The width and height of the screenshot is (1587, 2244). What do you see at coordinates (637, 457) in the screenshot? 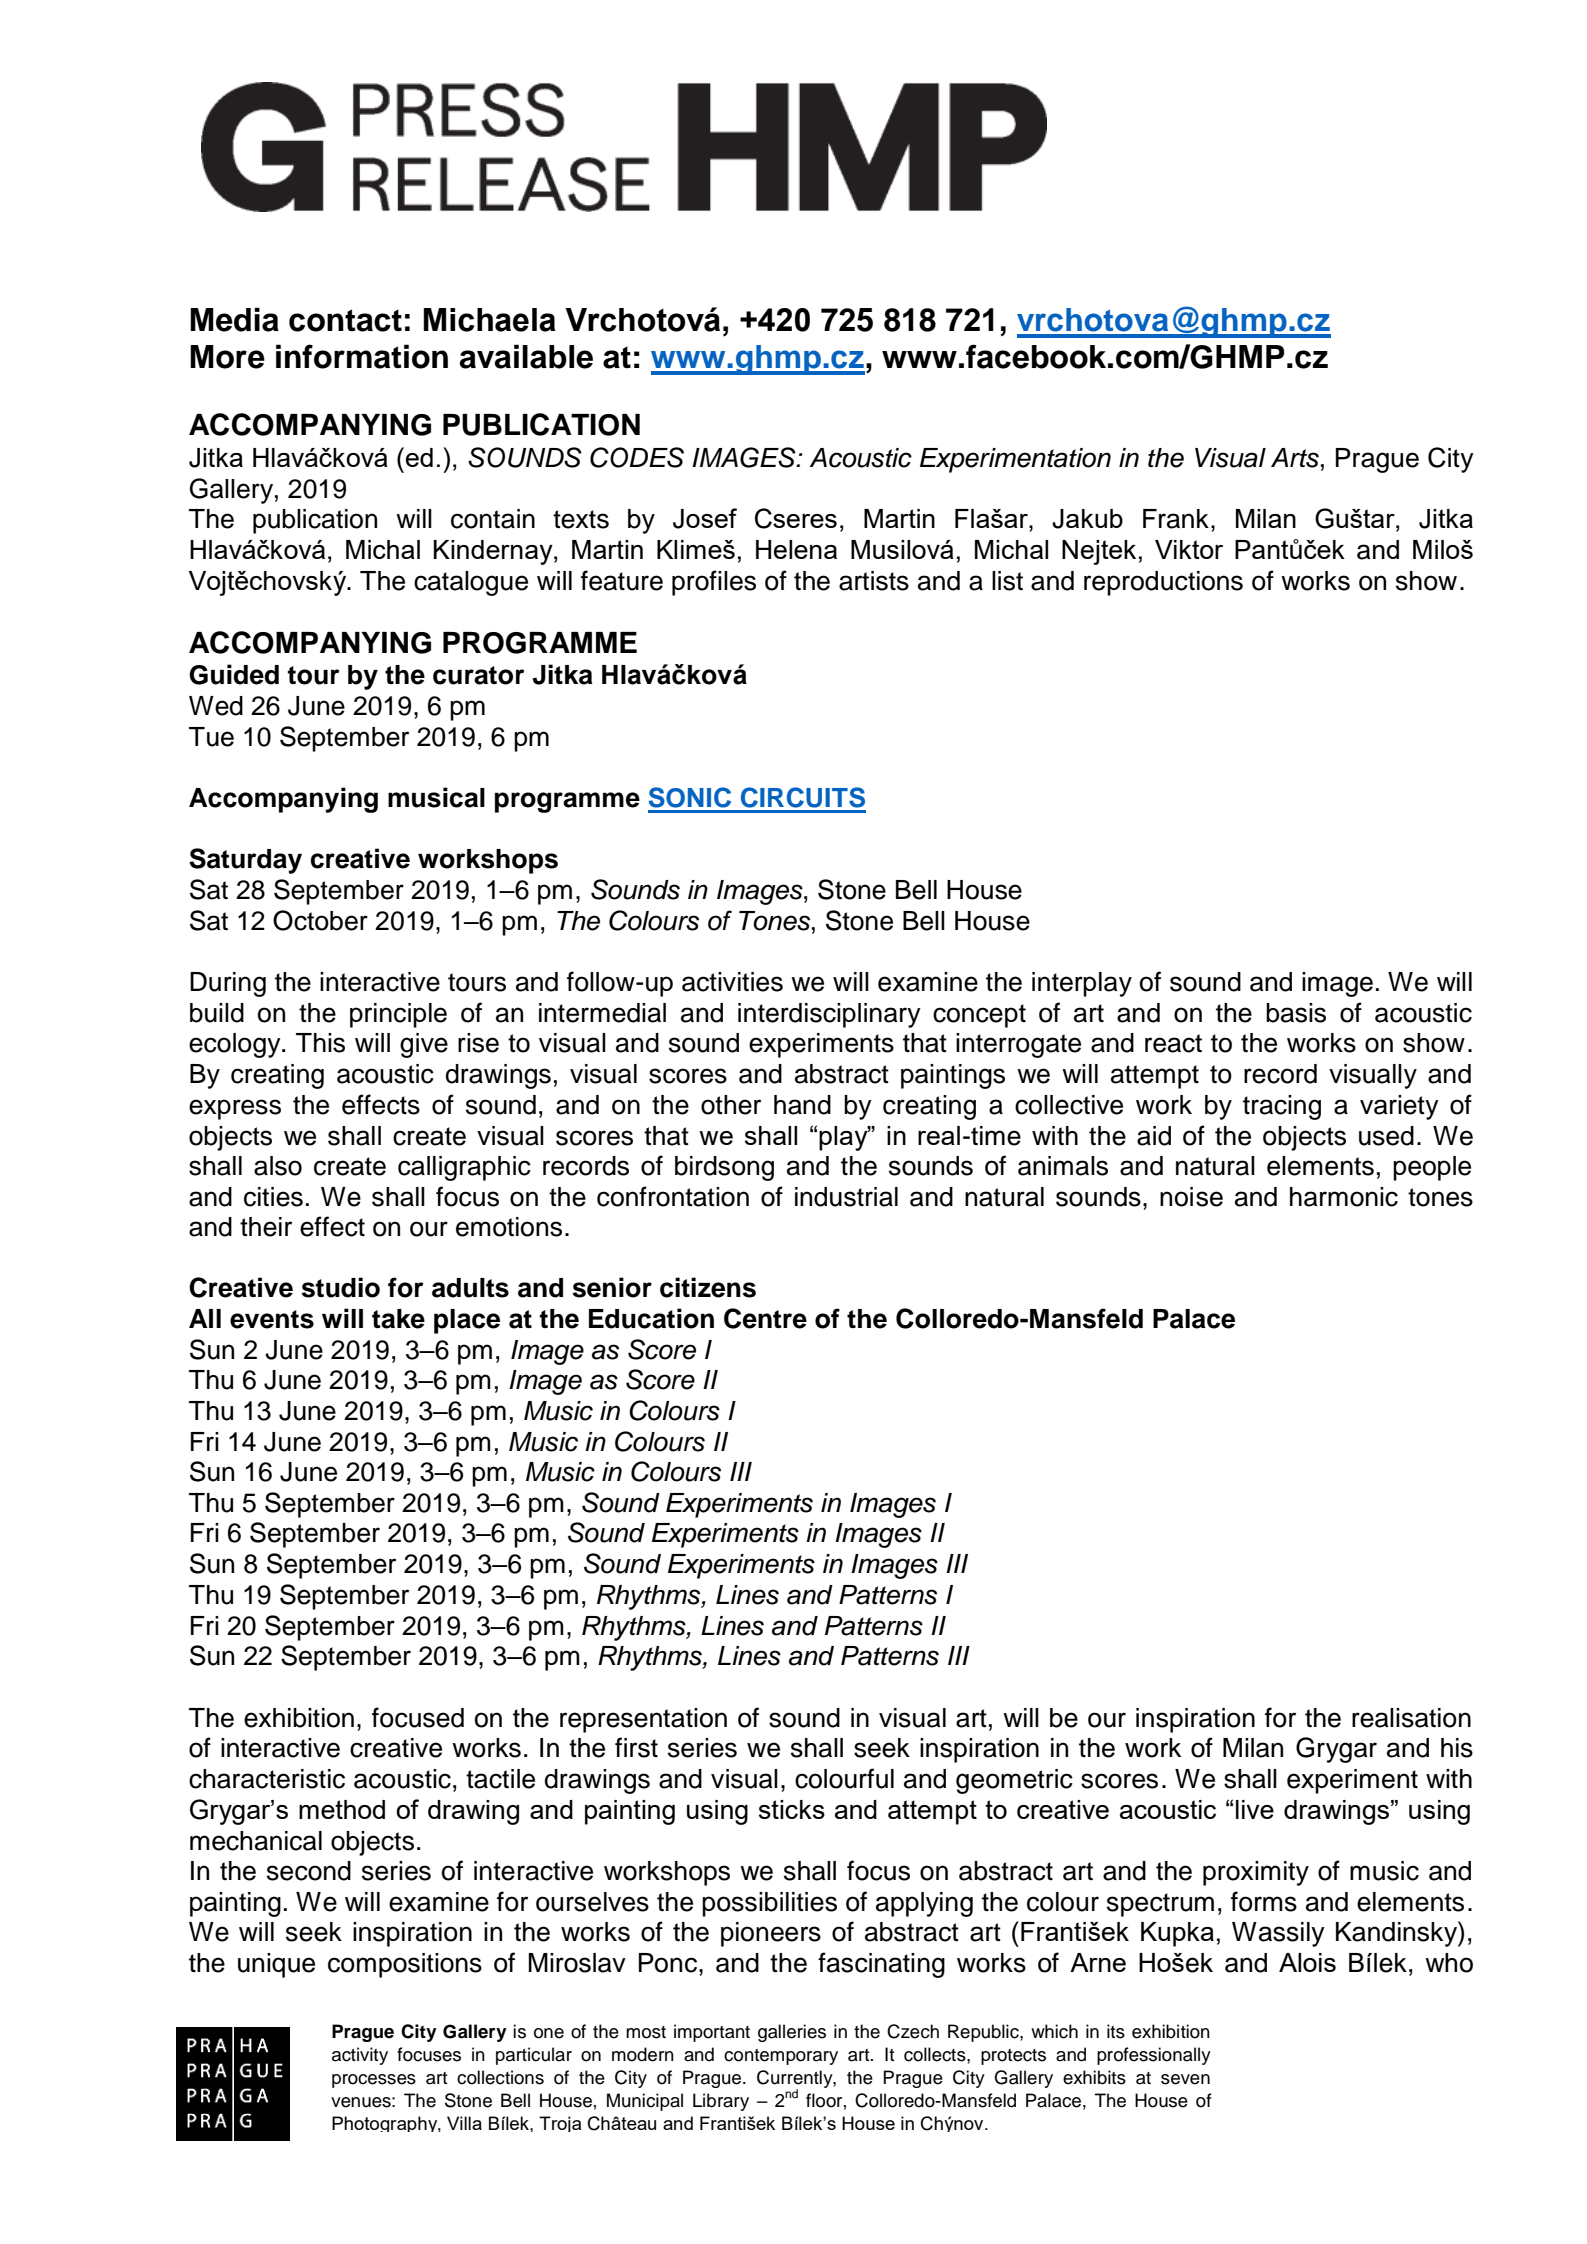
I see `CODES` at bounding box center [637, 457].
